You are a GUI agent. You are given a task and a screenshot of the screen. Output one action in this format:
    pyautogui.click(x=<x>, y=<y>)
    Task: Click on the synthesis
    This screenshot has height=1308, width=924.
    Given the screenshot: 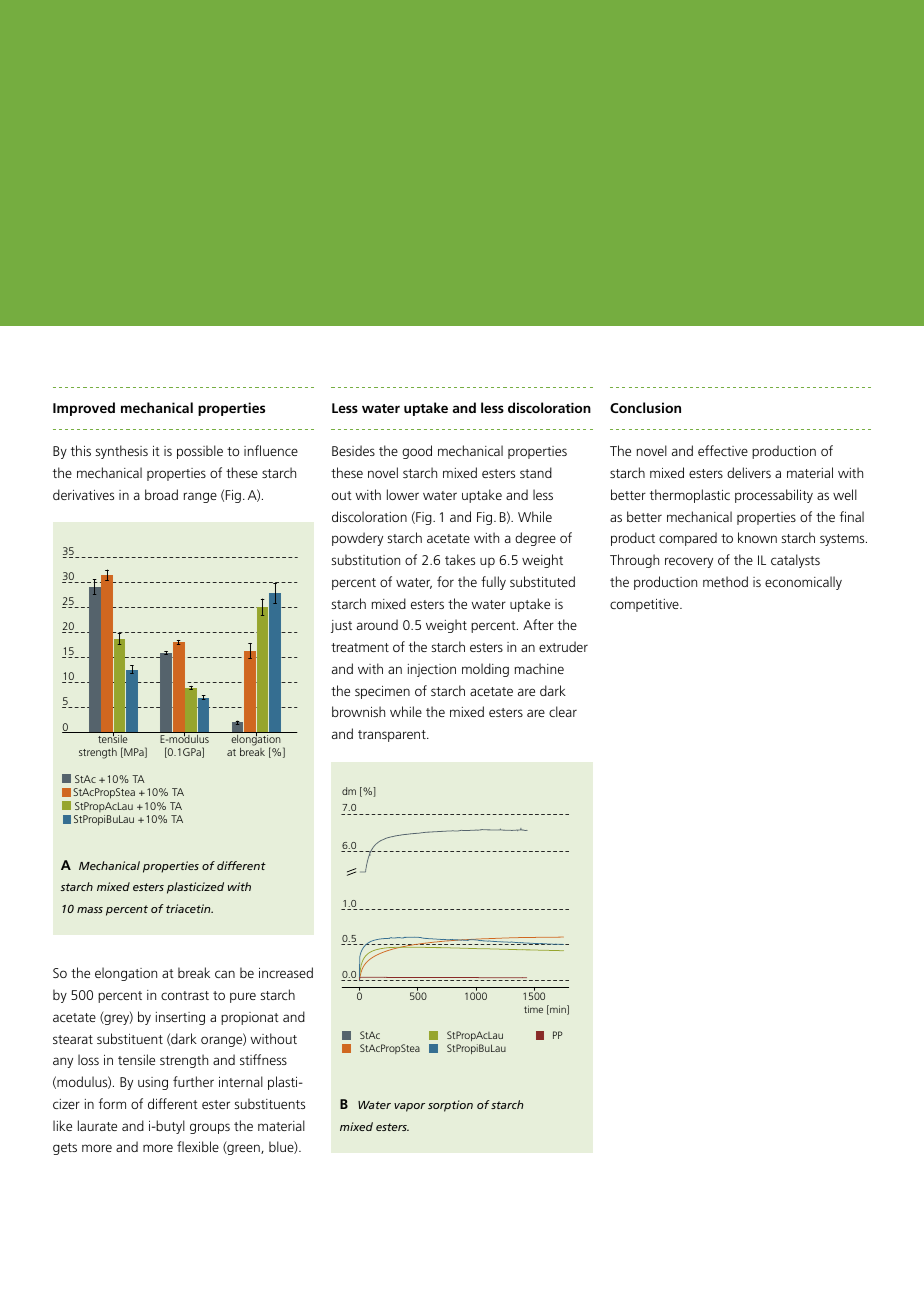 What is the action you would take?
    pyautogui.click(x=121, y=452)
